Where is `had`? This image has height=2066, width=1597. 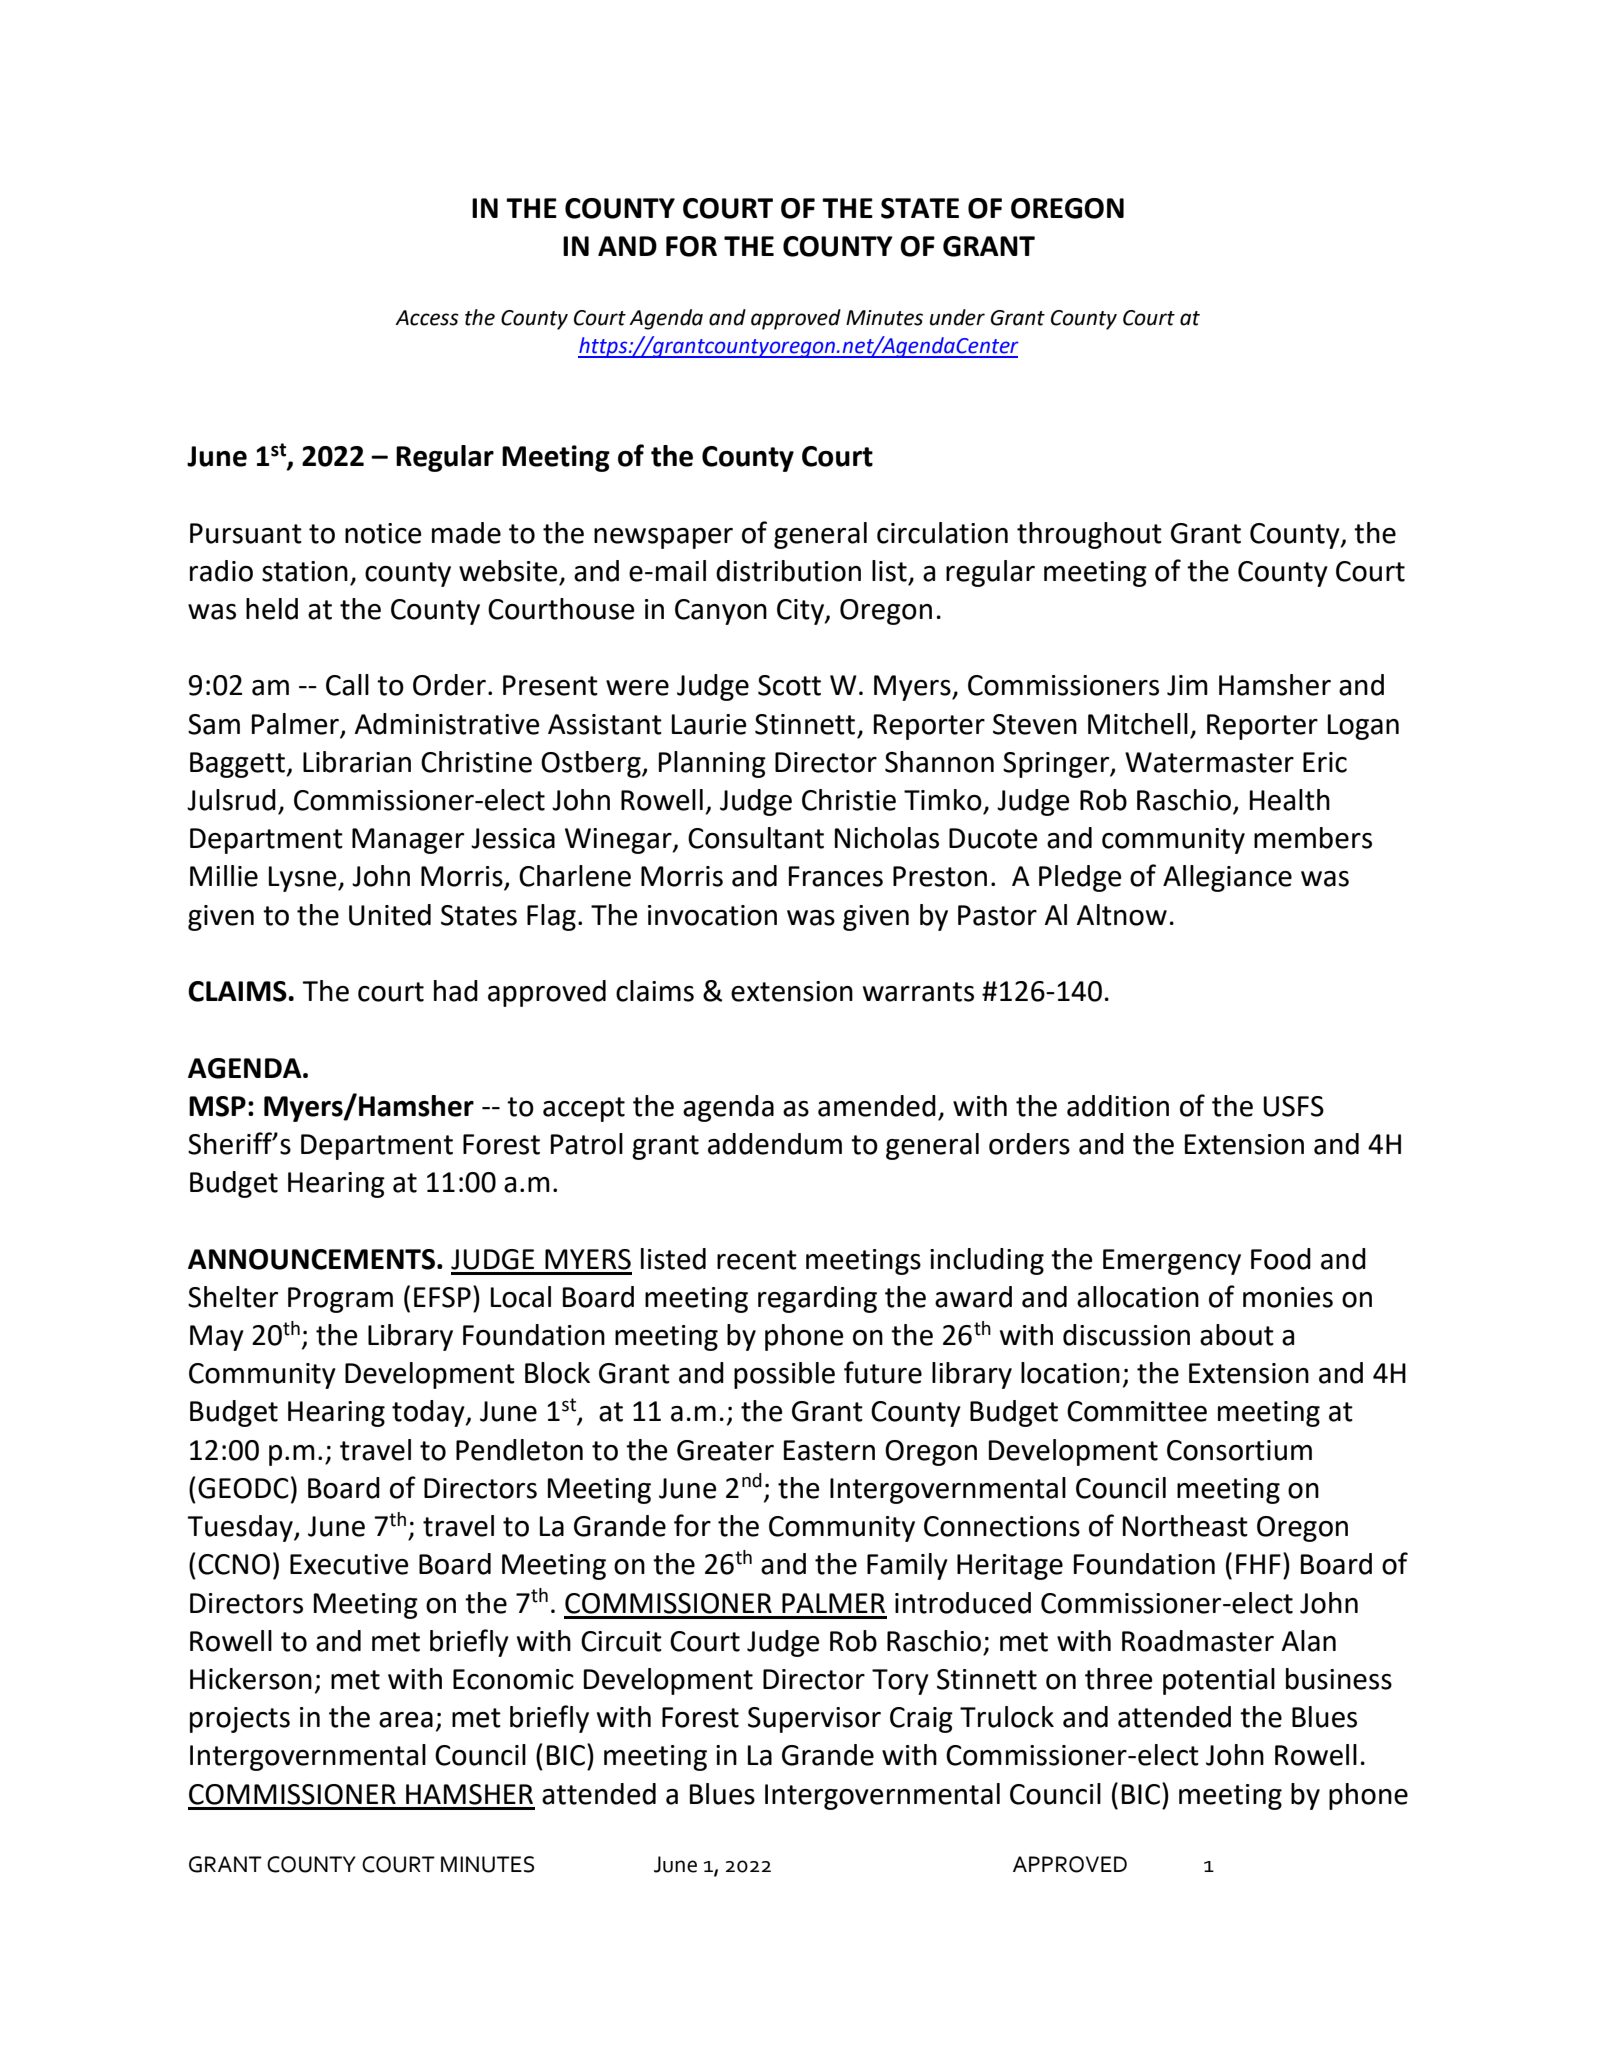
had is located at coordinates (456, 991).
